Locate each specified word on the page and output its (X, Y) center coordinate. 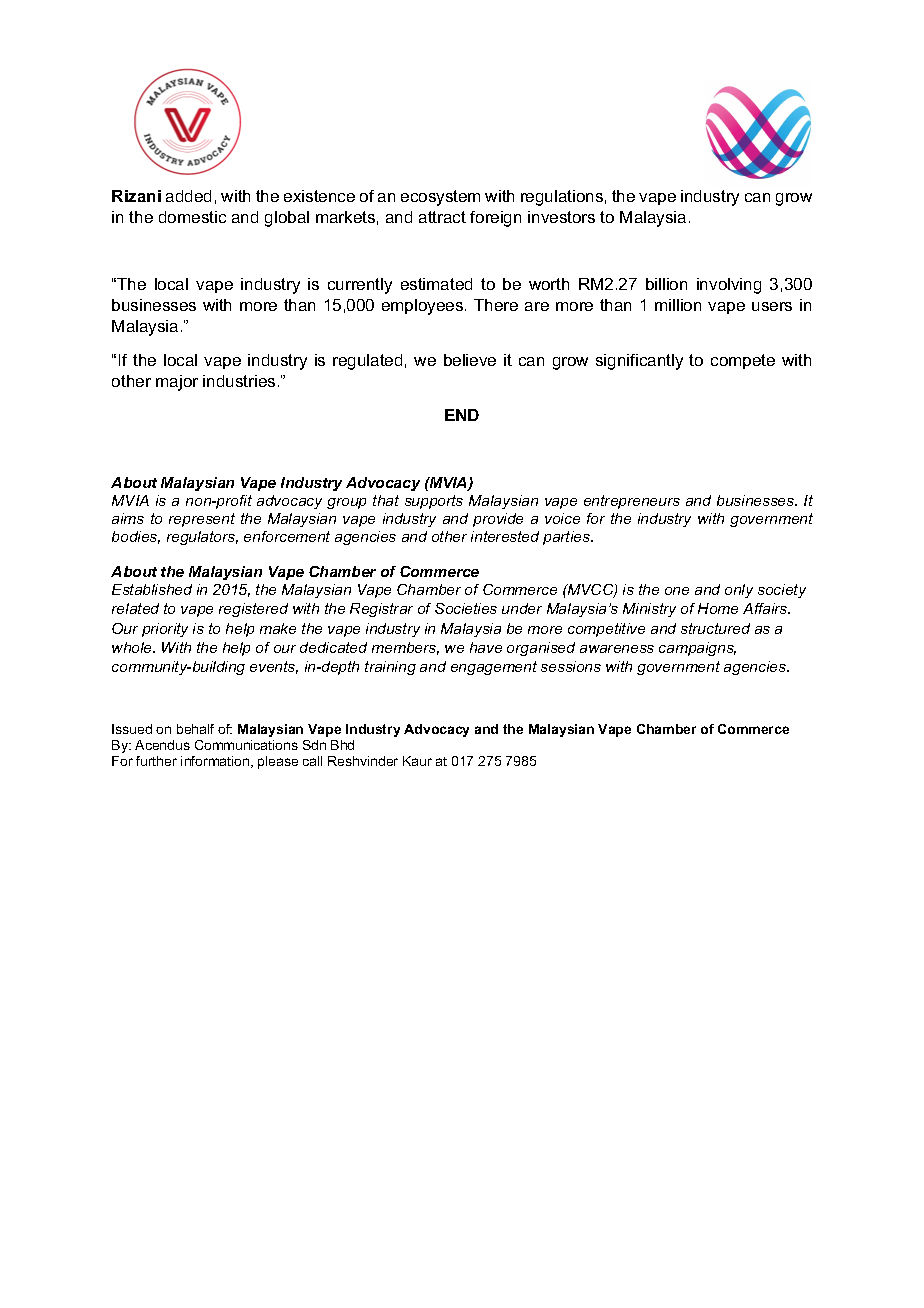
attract (442, 217)
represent (202, 520)
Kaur (417, 761)
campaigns (697, 649)
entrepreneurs (632, 502)
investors (561, 217)
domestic (192, 217)
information (216, 762)
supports (434, 502)
